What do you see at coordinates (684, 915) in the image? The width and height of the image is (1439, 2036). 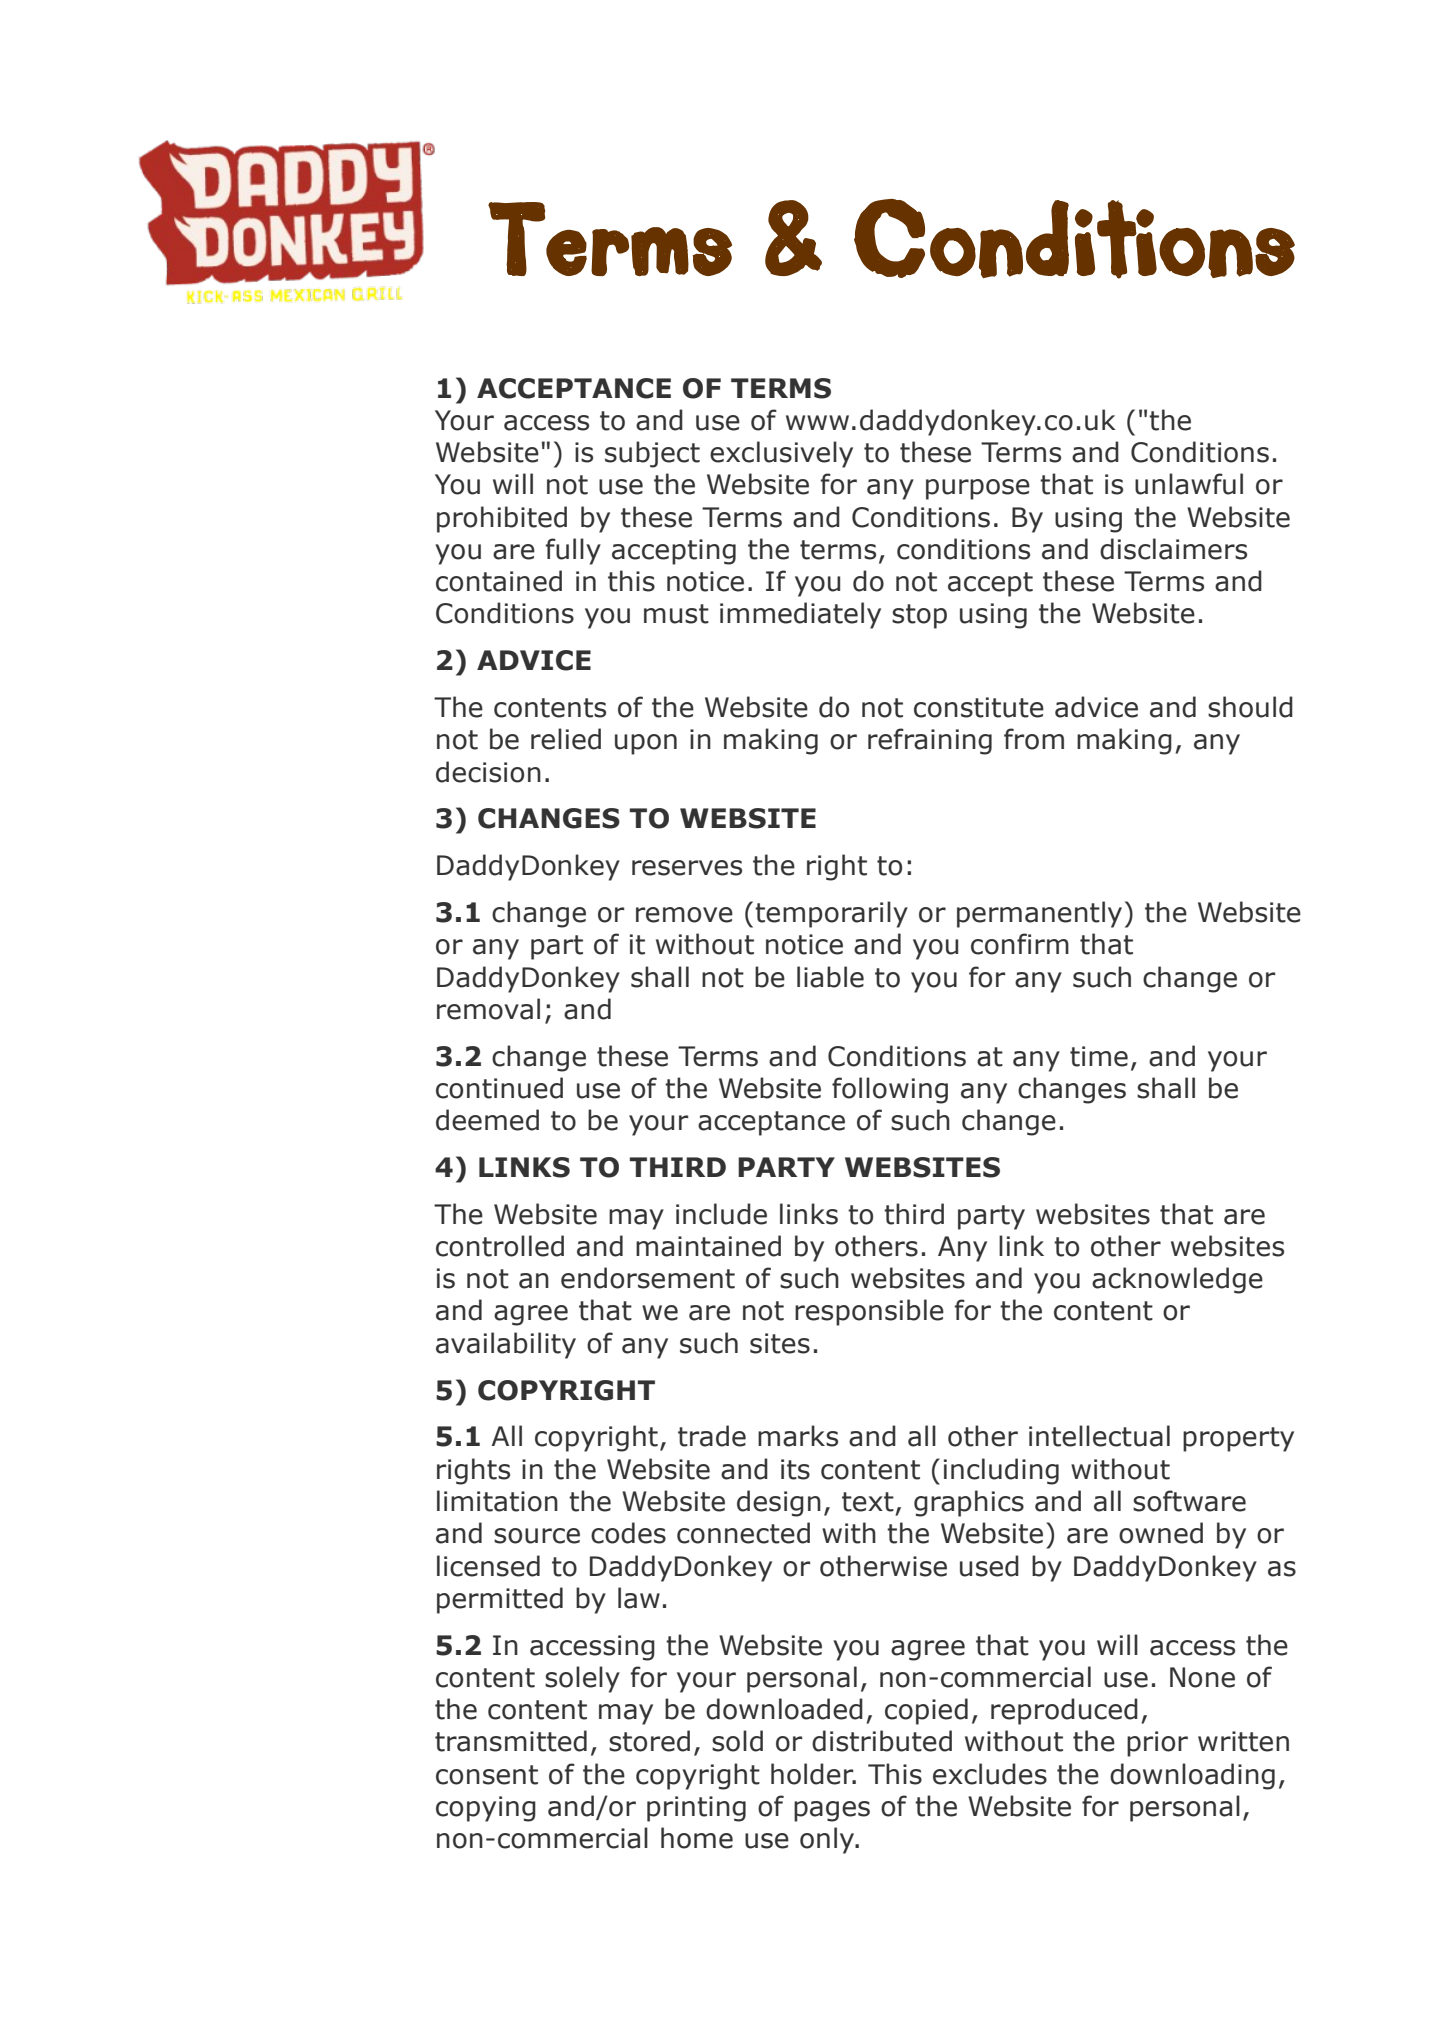 I see `remove` at bounding box center [684, 915].
